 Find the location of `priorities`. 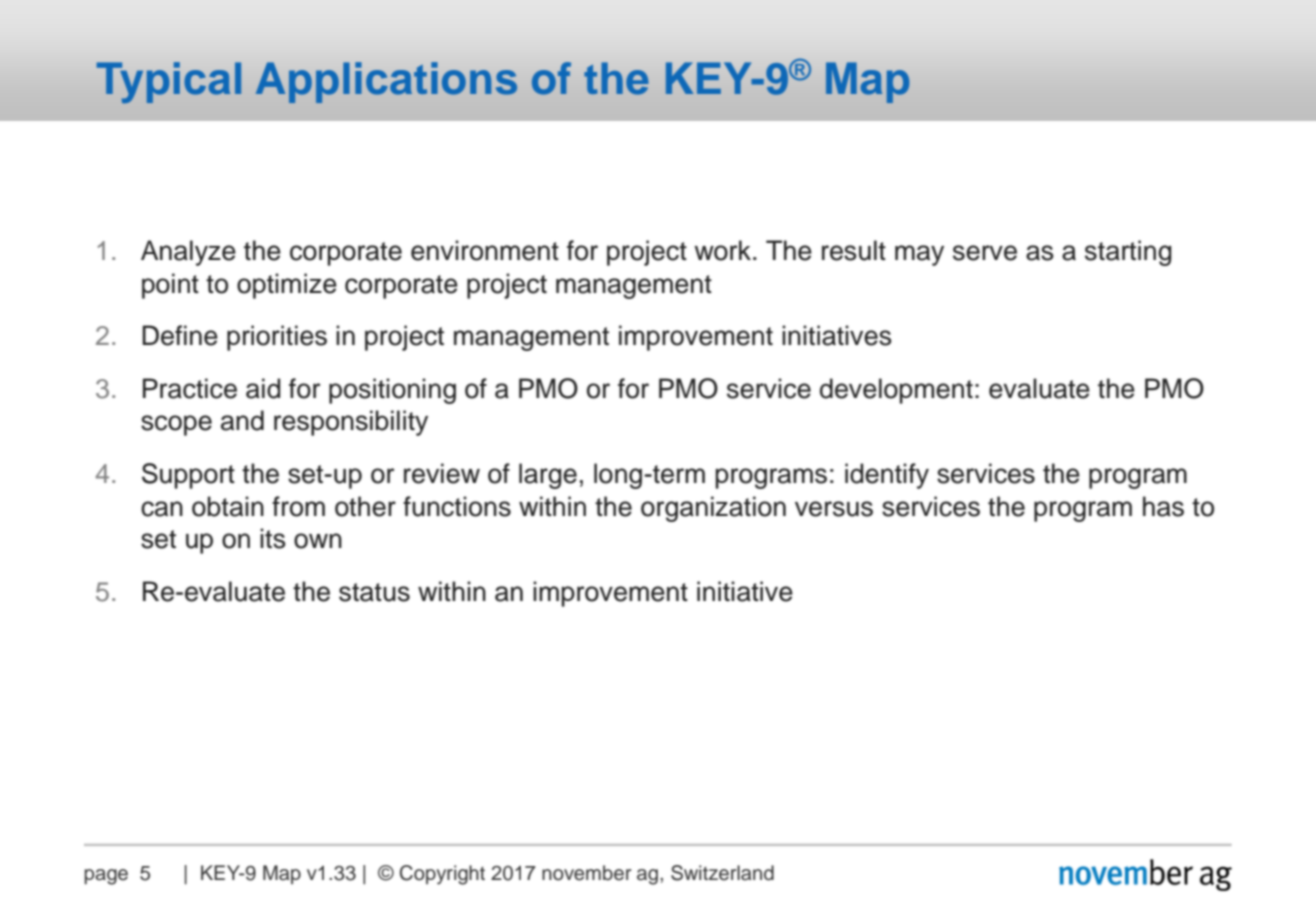

priorities is located at coordinates (277, 338).
